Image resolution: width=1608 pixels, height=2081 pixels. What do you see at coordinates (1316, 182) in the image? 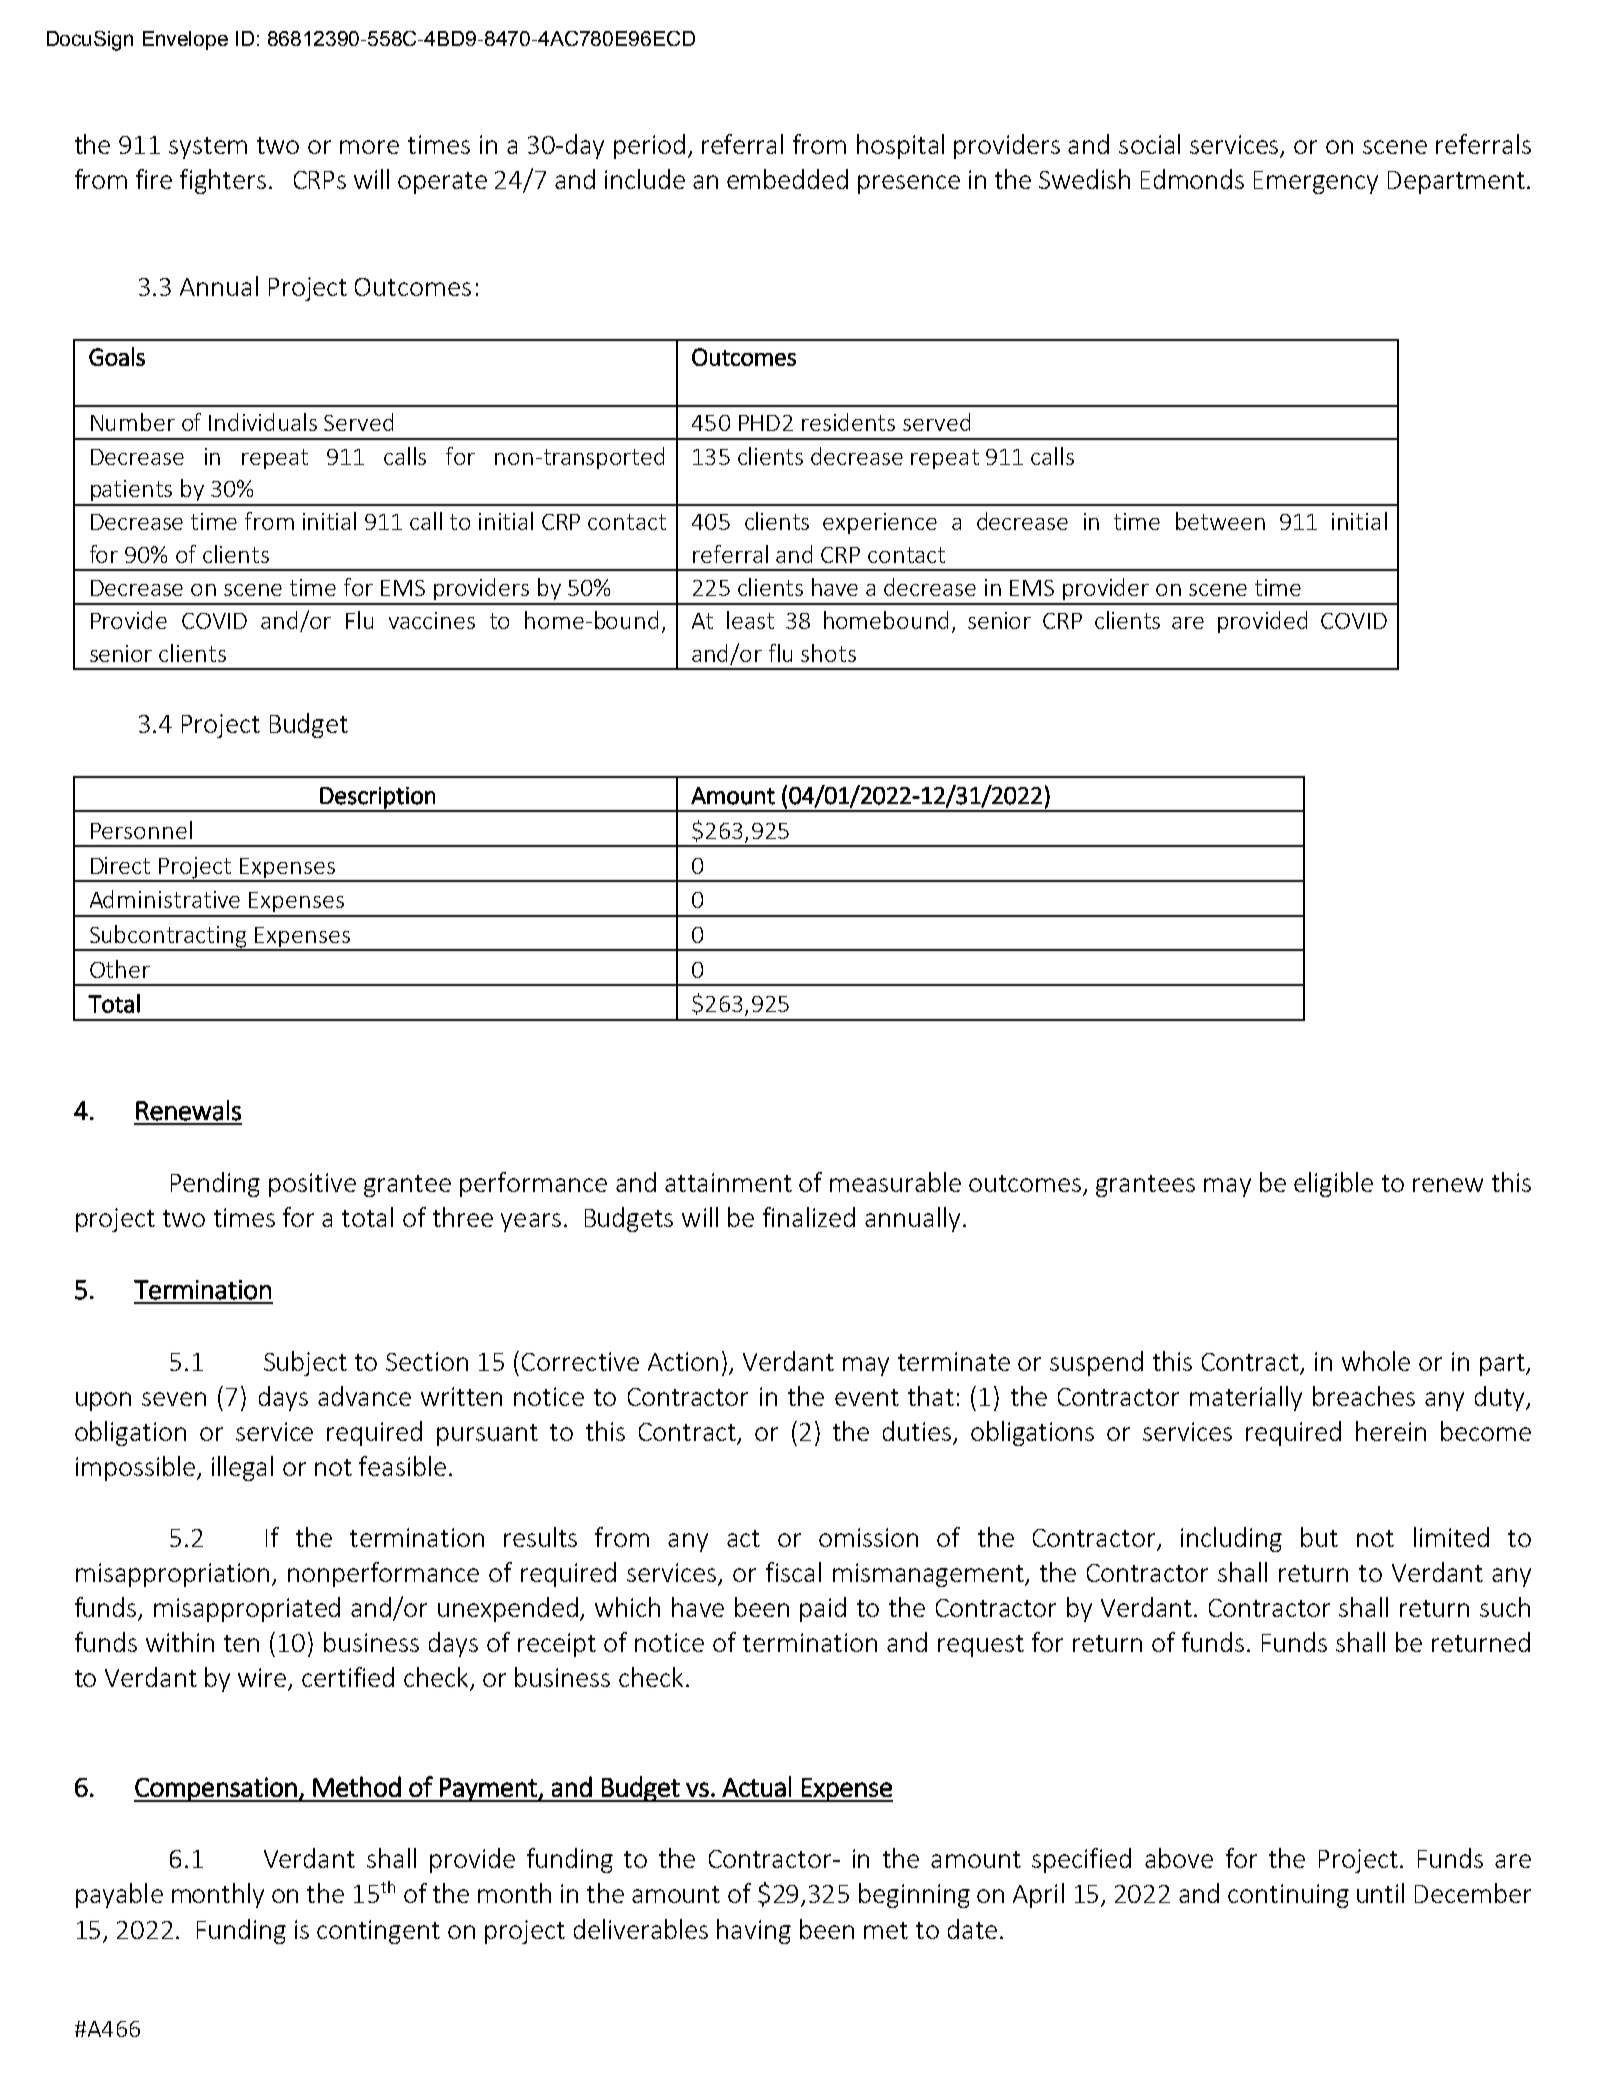
I see `Emergency` at bounding box center [1316, 182].
